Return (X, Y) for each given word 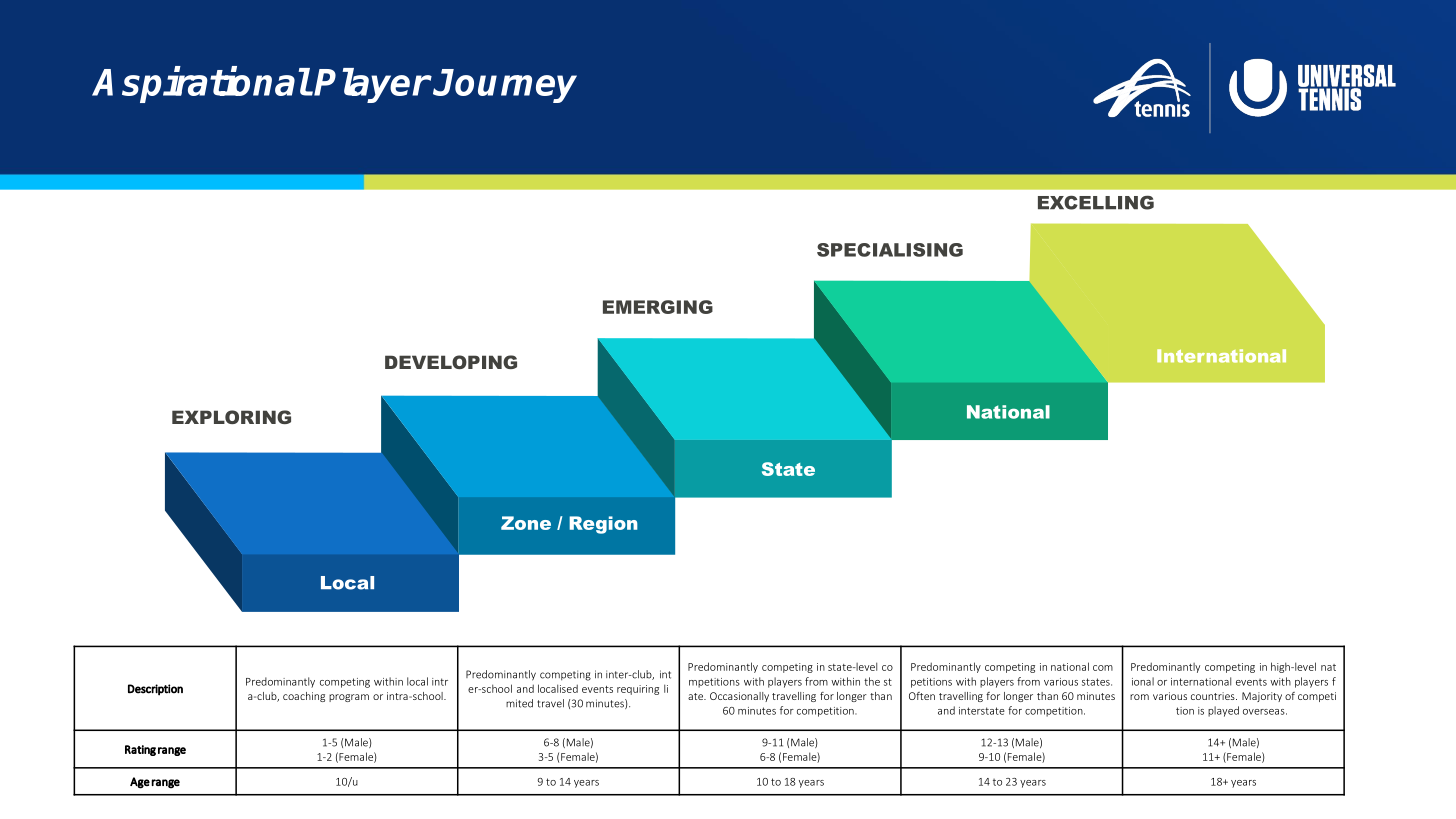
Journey (505, 86)
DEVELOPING (451, 362)
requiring (638, 690)
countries (1214, 696)
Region (603, 525)
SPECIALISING (890, 250)
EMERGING (658, 307)
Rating (140, 750)
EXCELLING (1096, 202)
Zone (526, 523)
